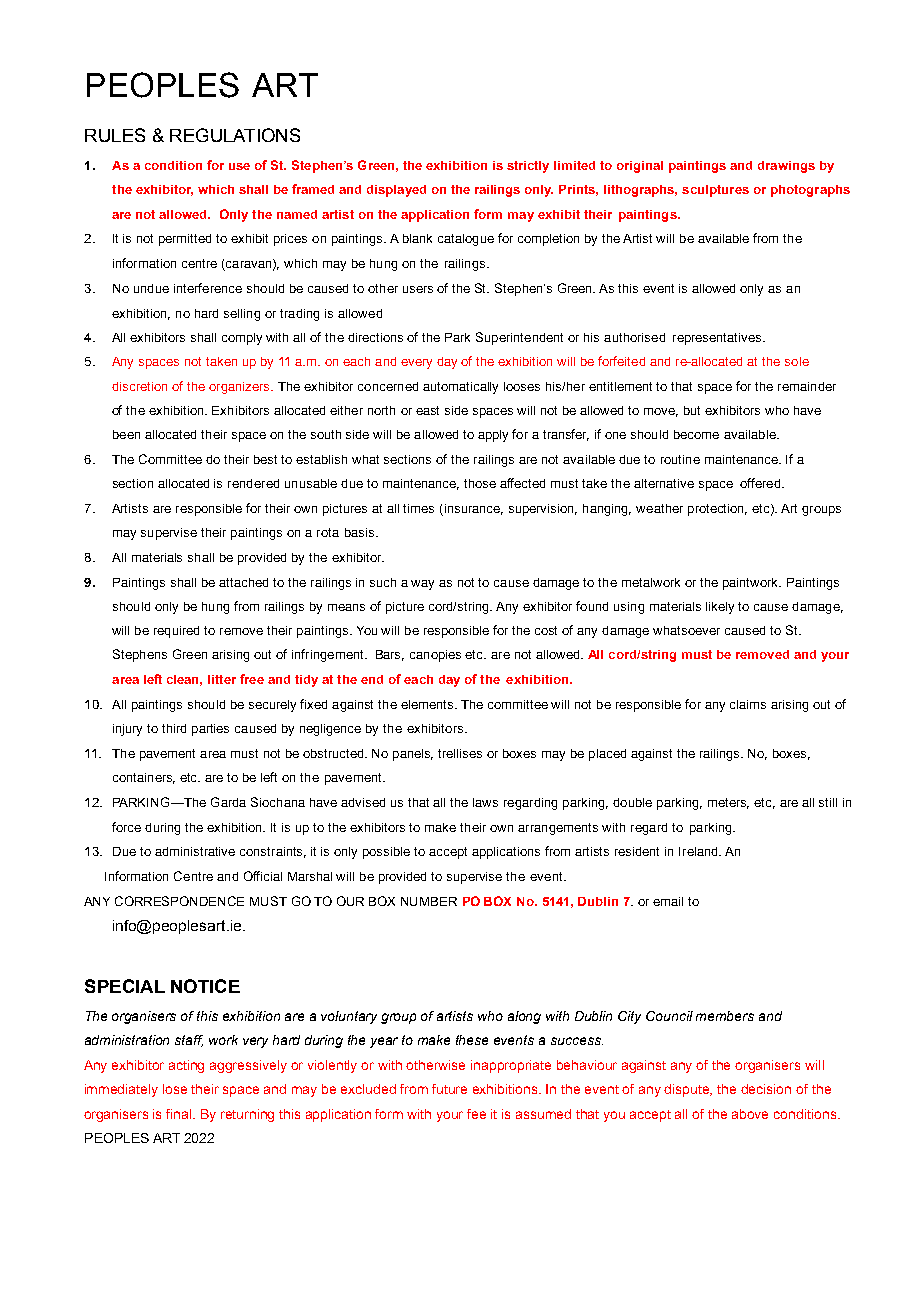  What do you see at coordinates (176, 632) in the screenshot?
I see `required` at bounding box center [176, 632].
